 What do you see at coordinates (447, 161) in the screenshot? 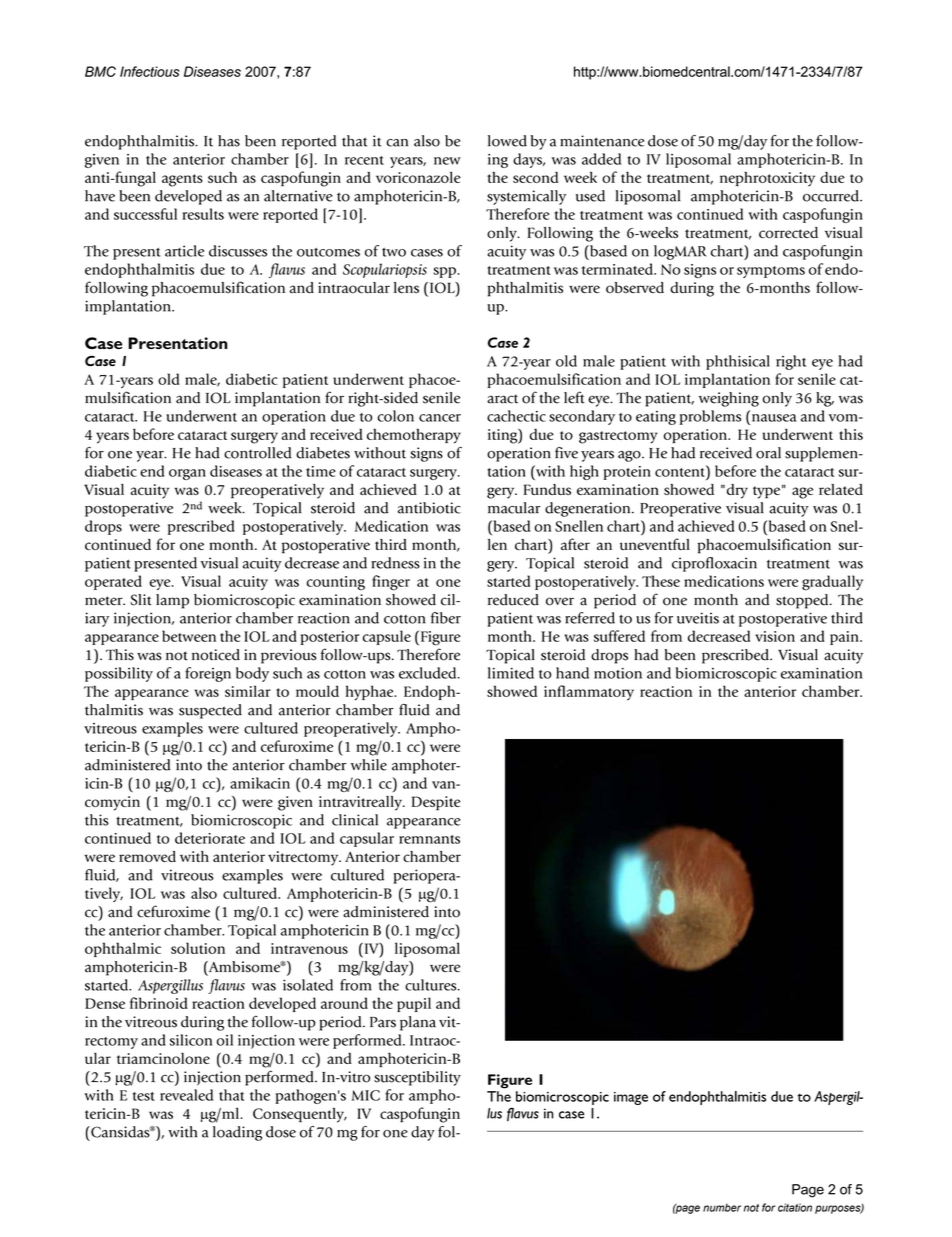
I see `new` at bounding box center [447, 161].
